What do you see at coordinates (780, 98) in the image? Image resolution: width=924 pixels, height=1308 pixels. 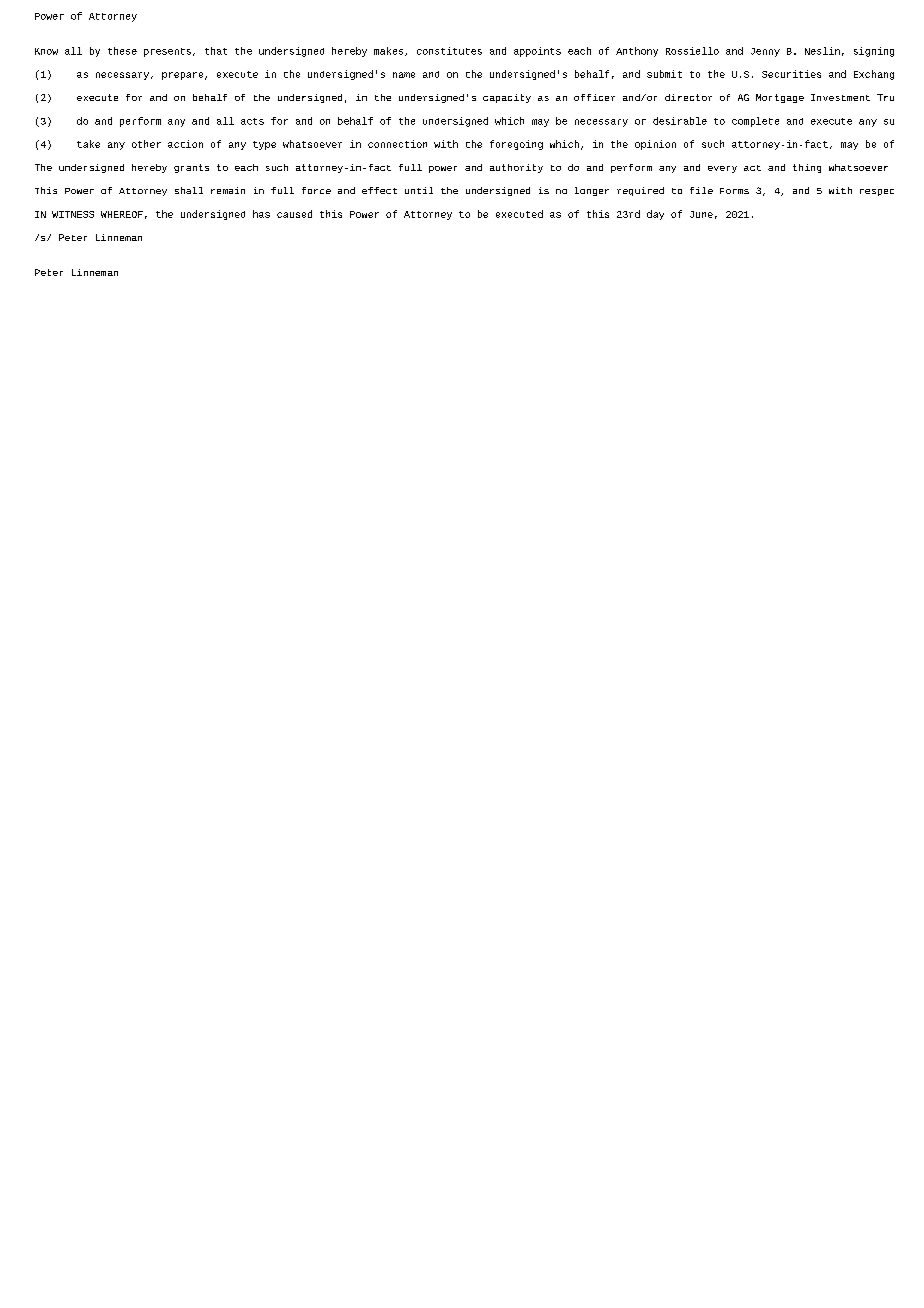 I see `Mortgage` at bounding box center [780, 98].
